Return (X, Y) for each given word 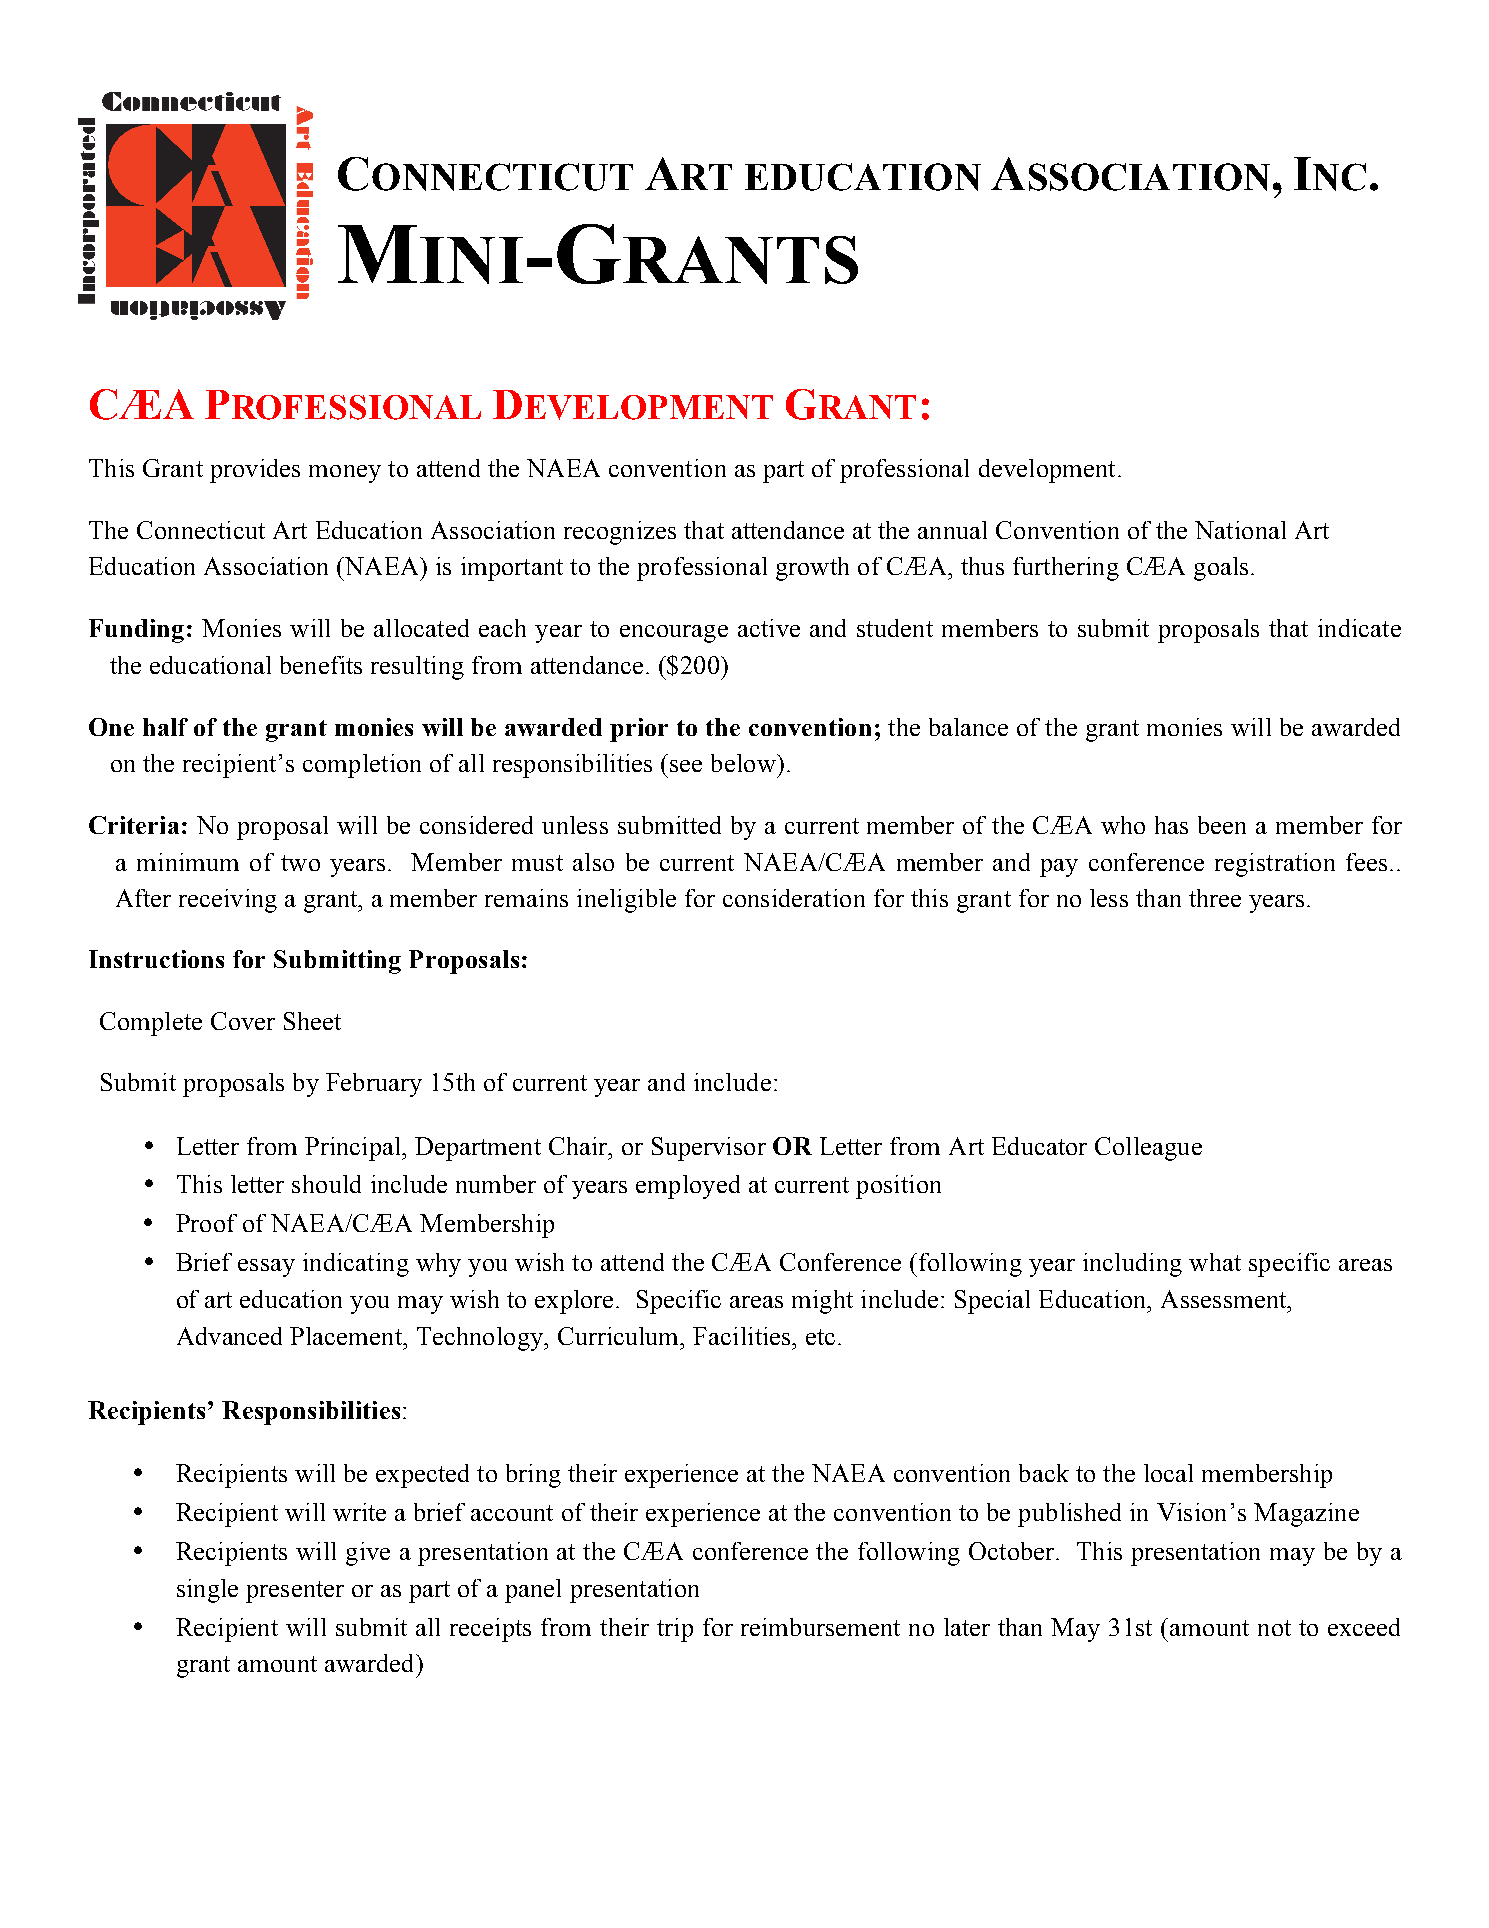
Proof (206, 1223)
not (1274, 1628)
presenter (295, 1592)
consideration (794, 898)
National (1240, 530)
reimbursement (820, 1627)
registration (1275, 865)
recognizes (620, 533)
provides (255, 471)
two (300, 863)
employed (688, 1187)
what (1215, 1262)
